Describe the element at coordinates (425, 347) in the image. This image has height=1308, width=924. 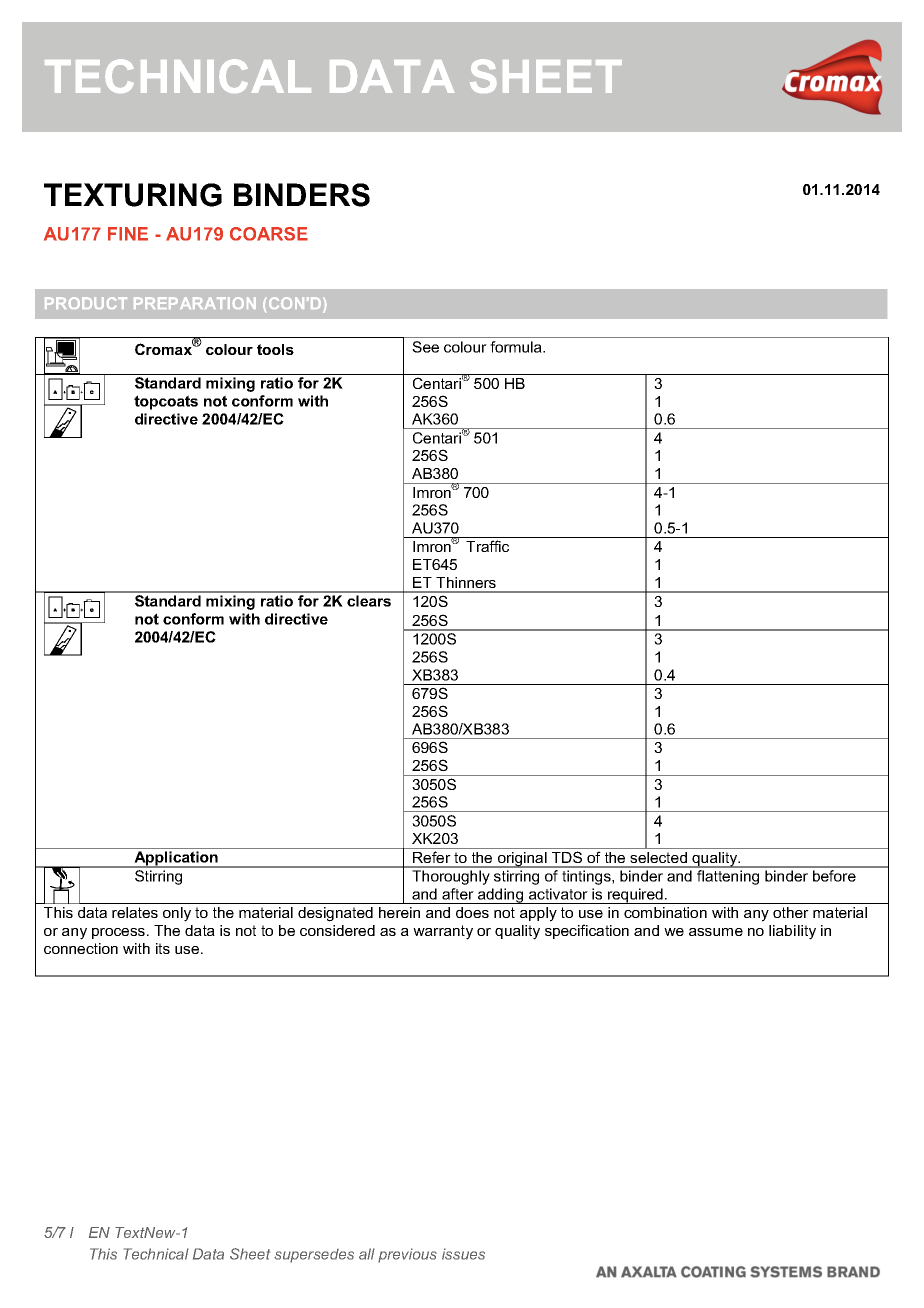
I see `See` at that location.
